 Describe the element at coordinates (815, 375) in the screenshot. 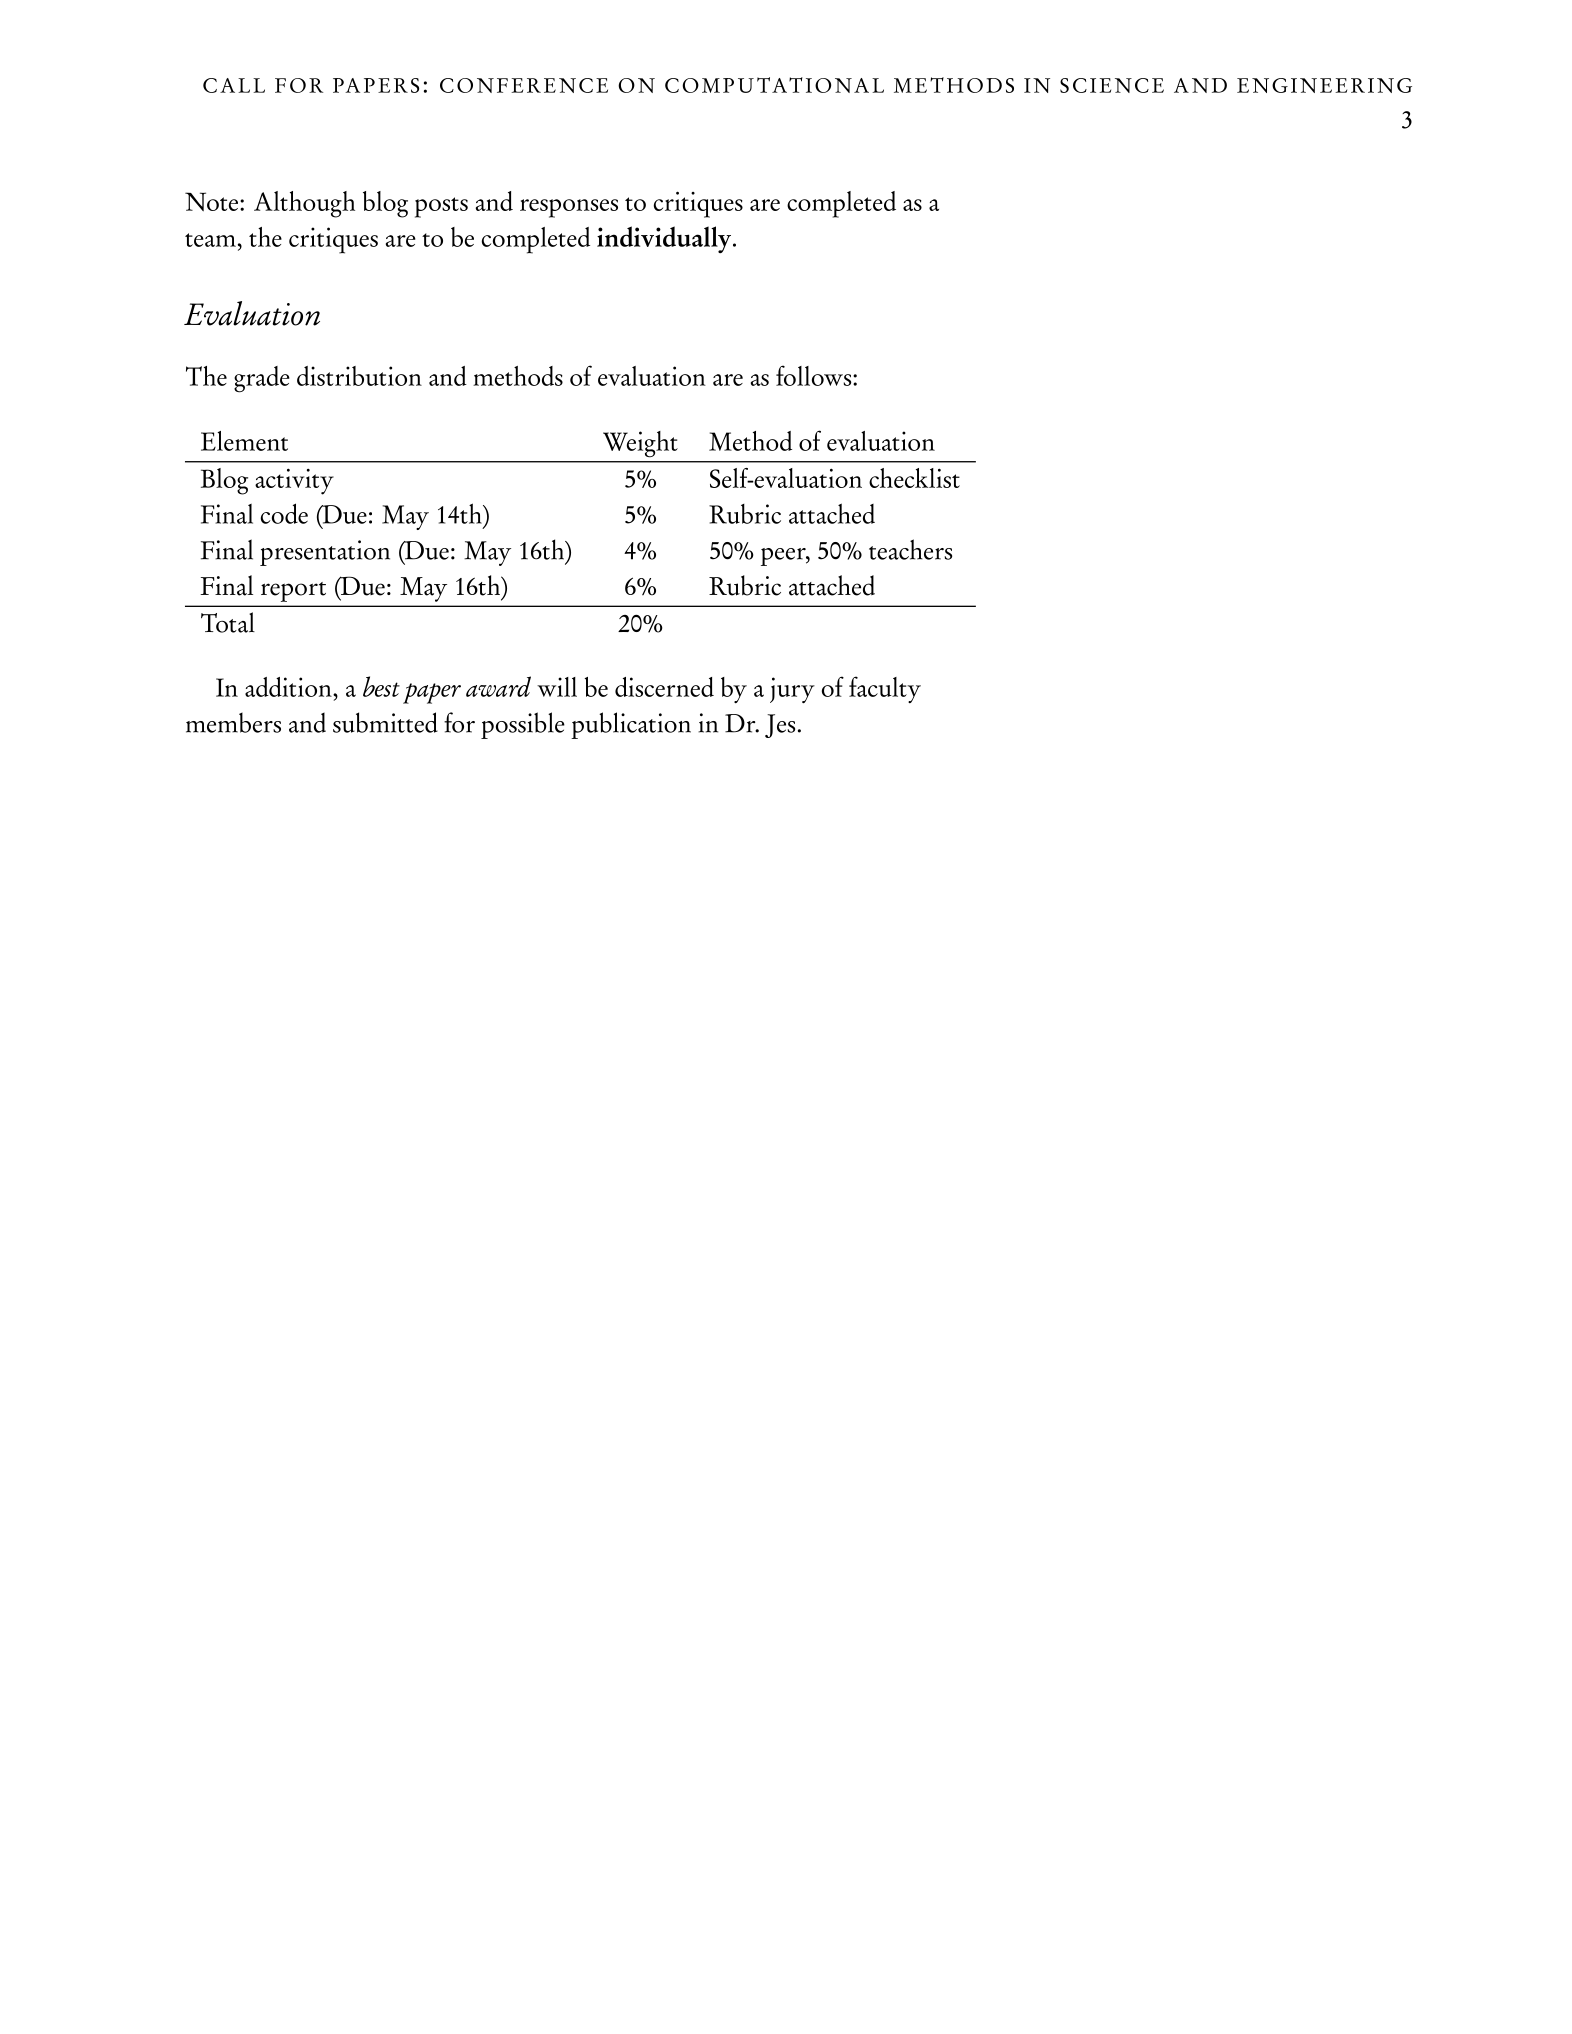

I see `follows` at that location.
